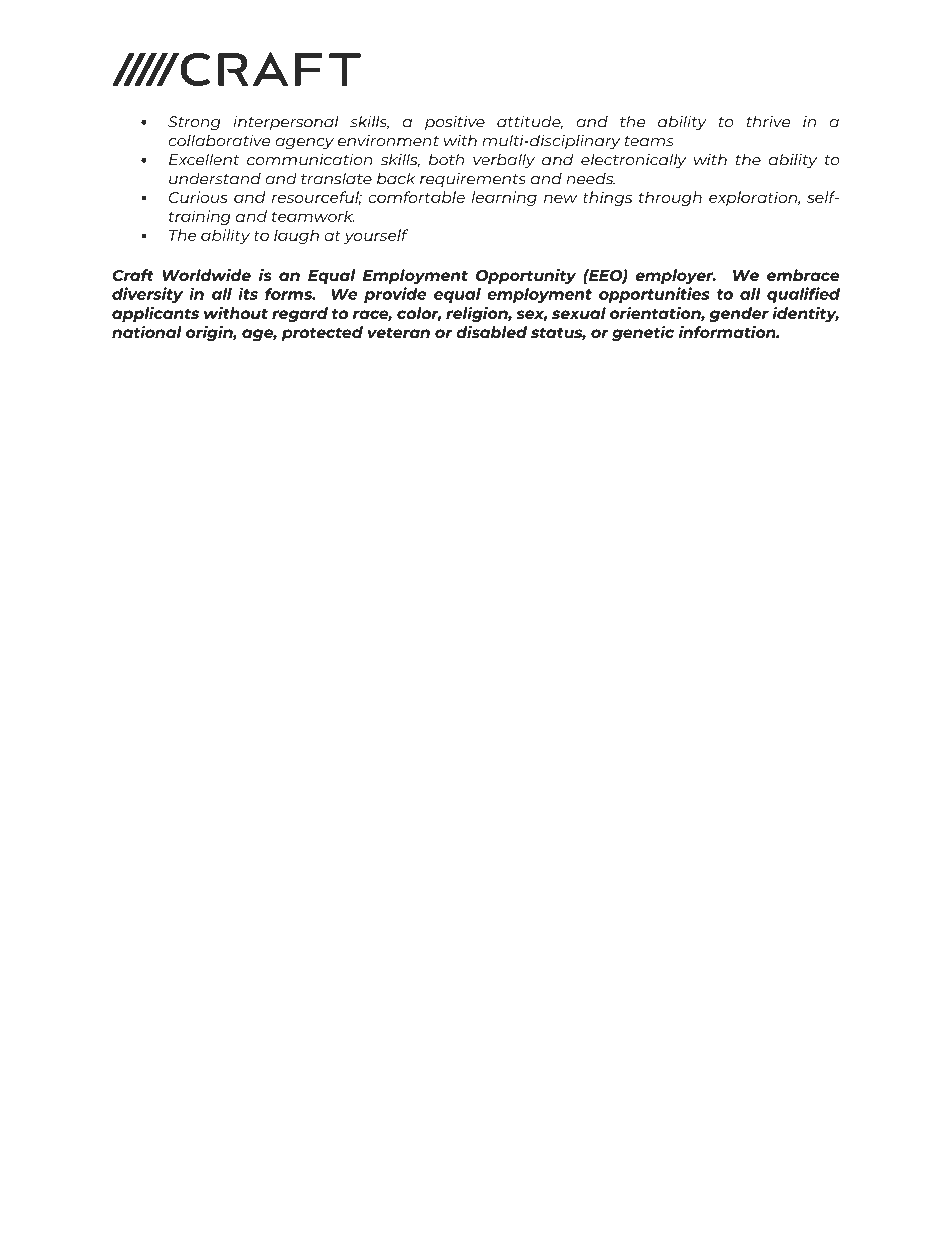 This page has width=952, height=1233. Describe the element at coordinates (194, 123) in the page. I see `Strong` at that location.
